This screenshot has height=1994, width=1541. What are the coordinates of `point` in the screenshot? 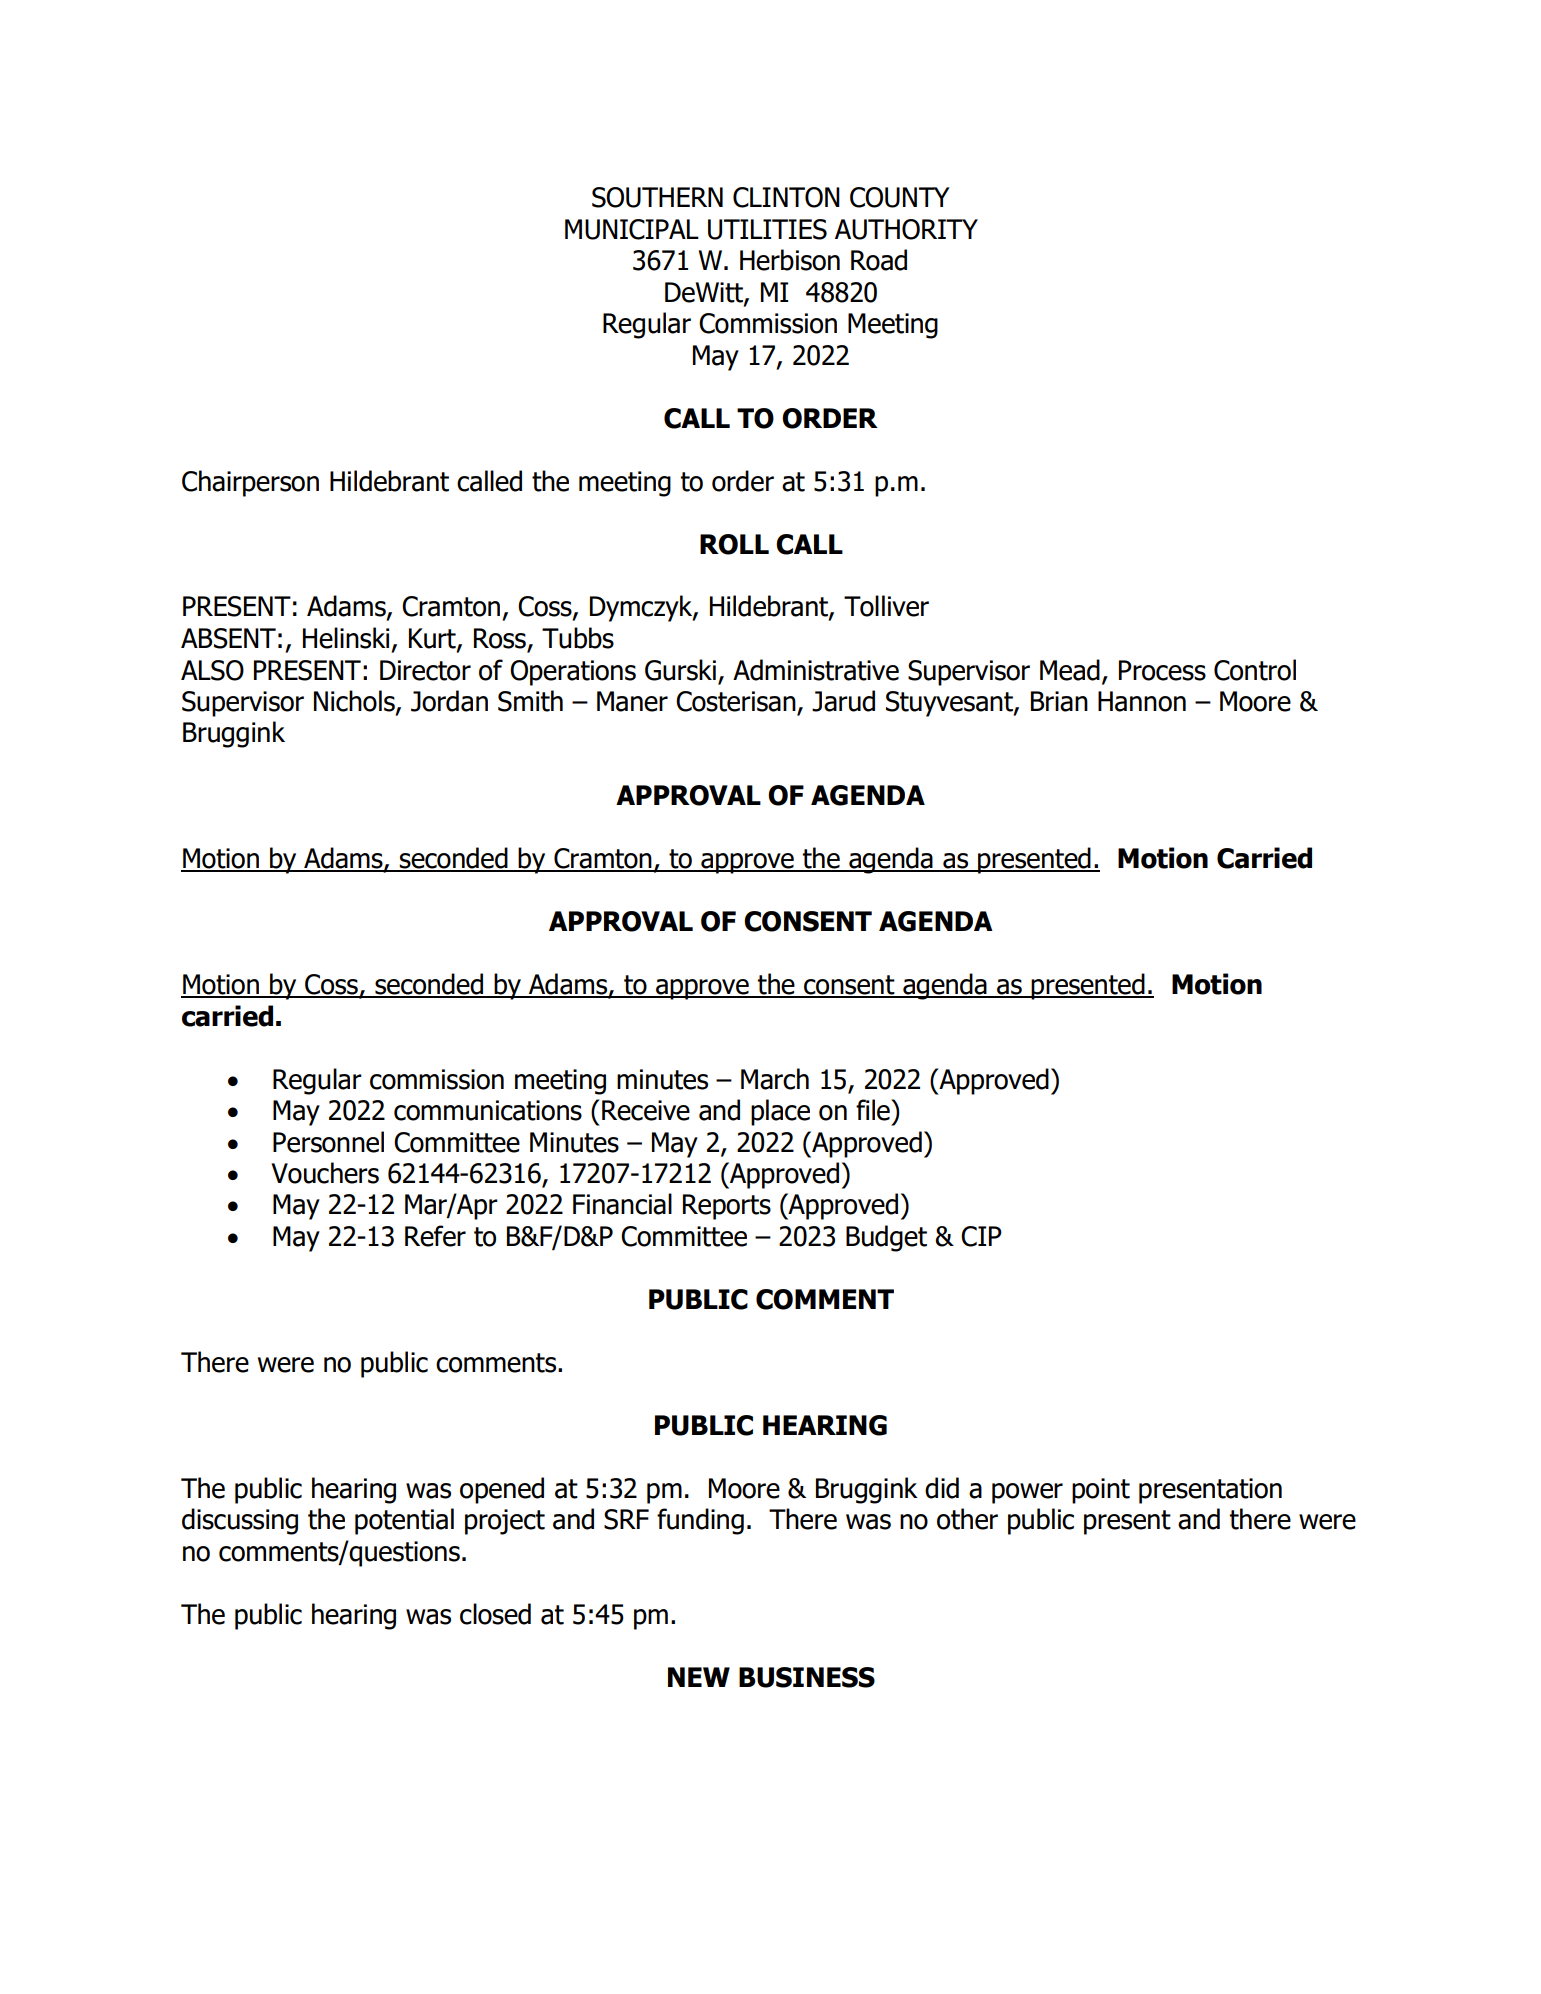 It's located at (1101, 1491).
